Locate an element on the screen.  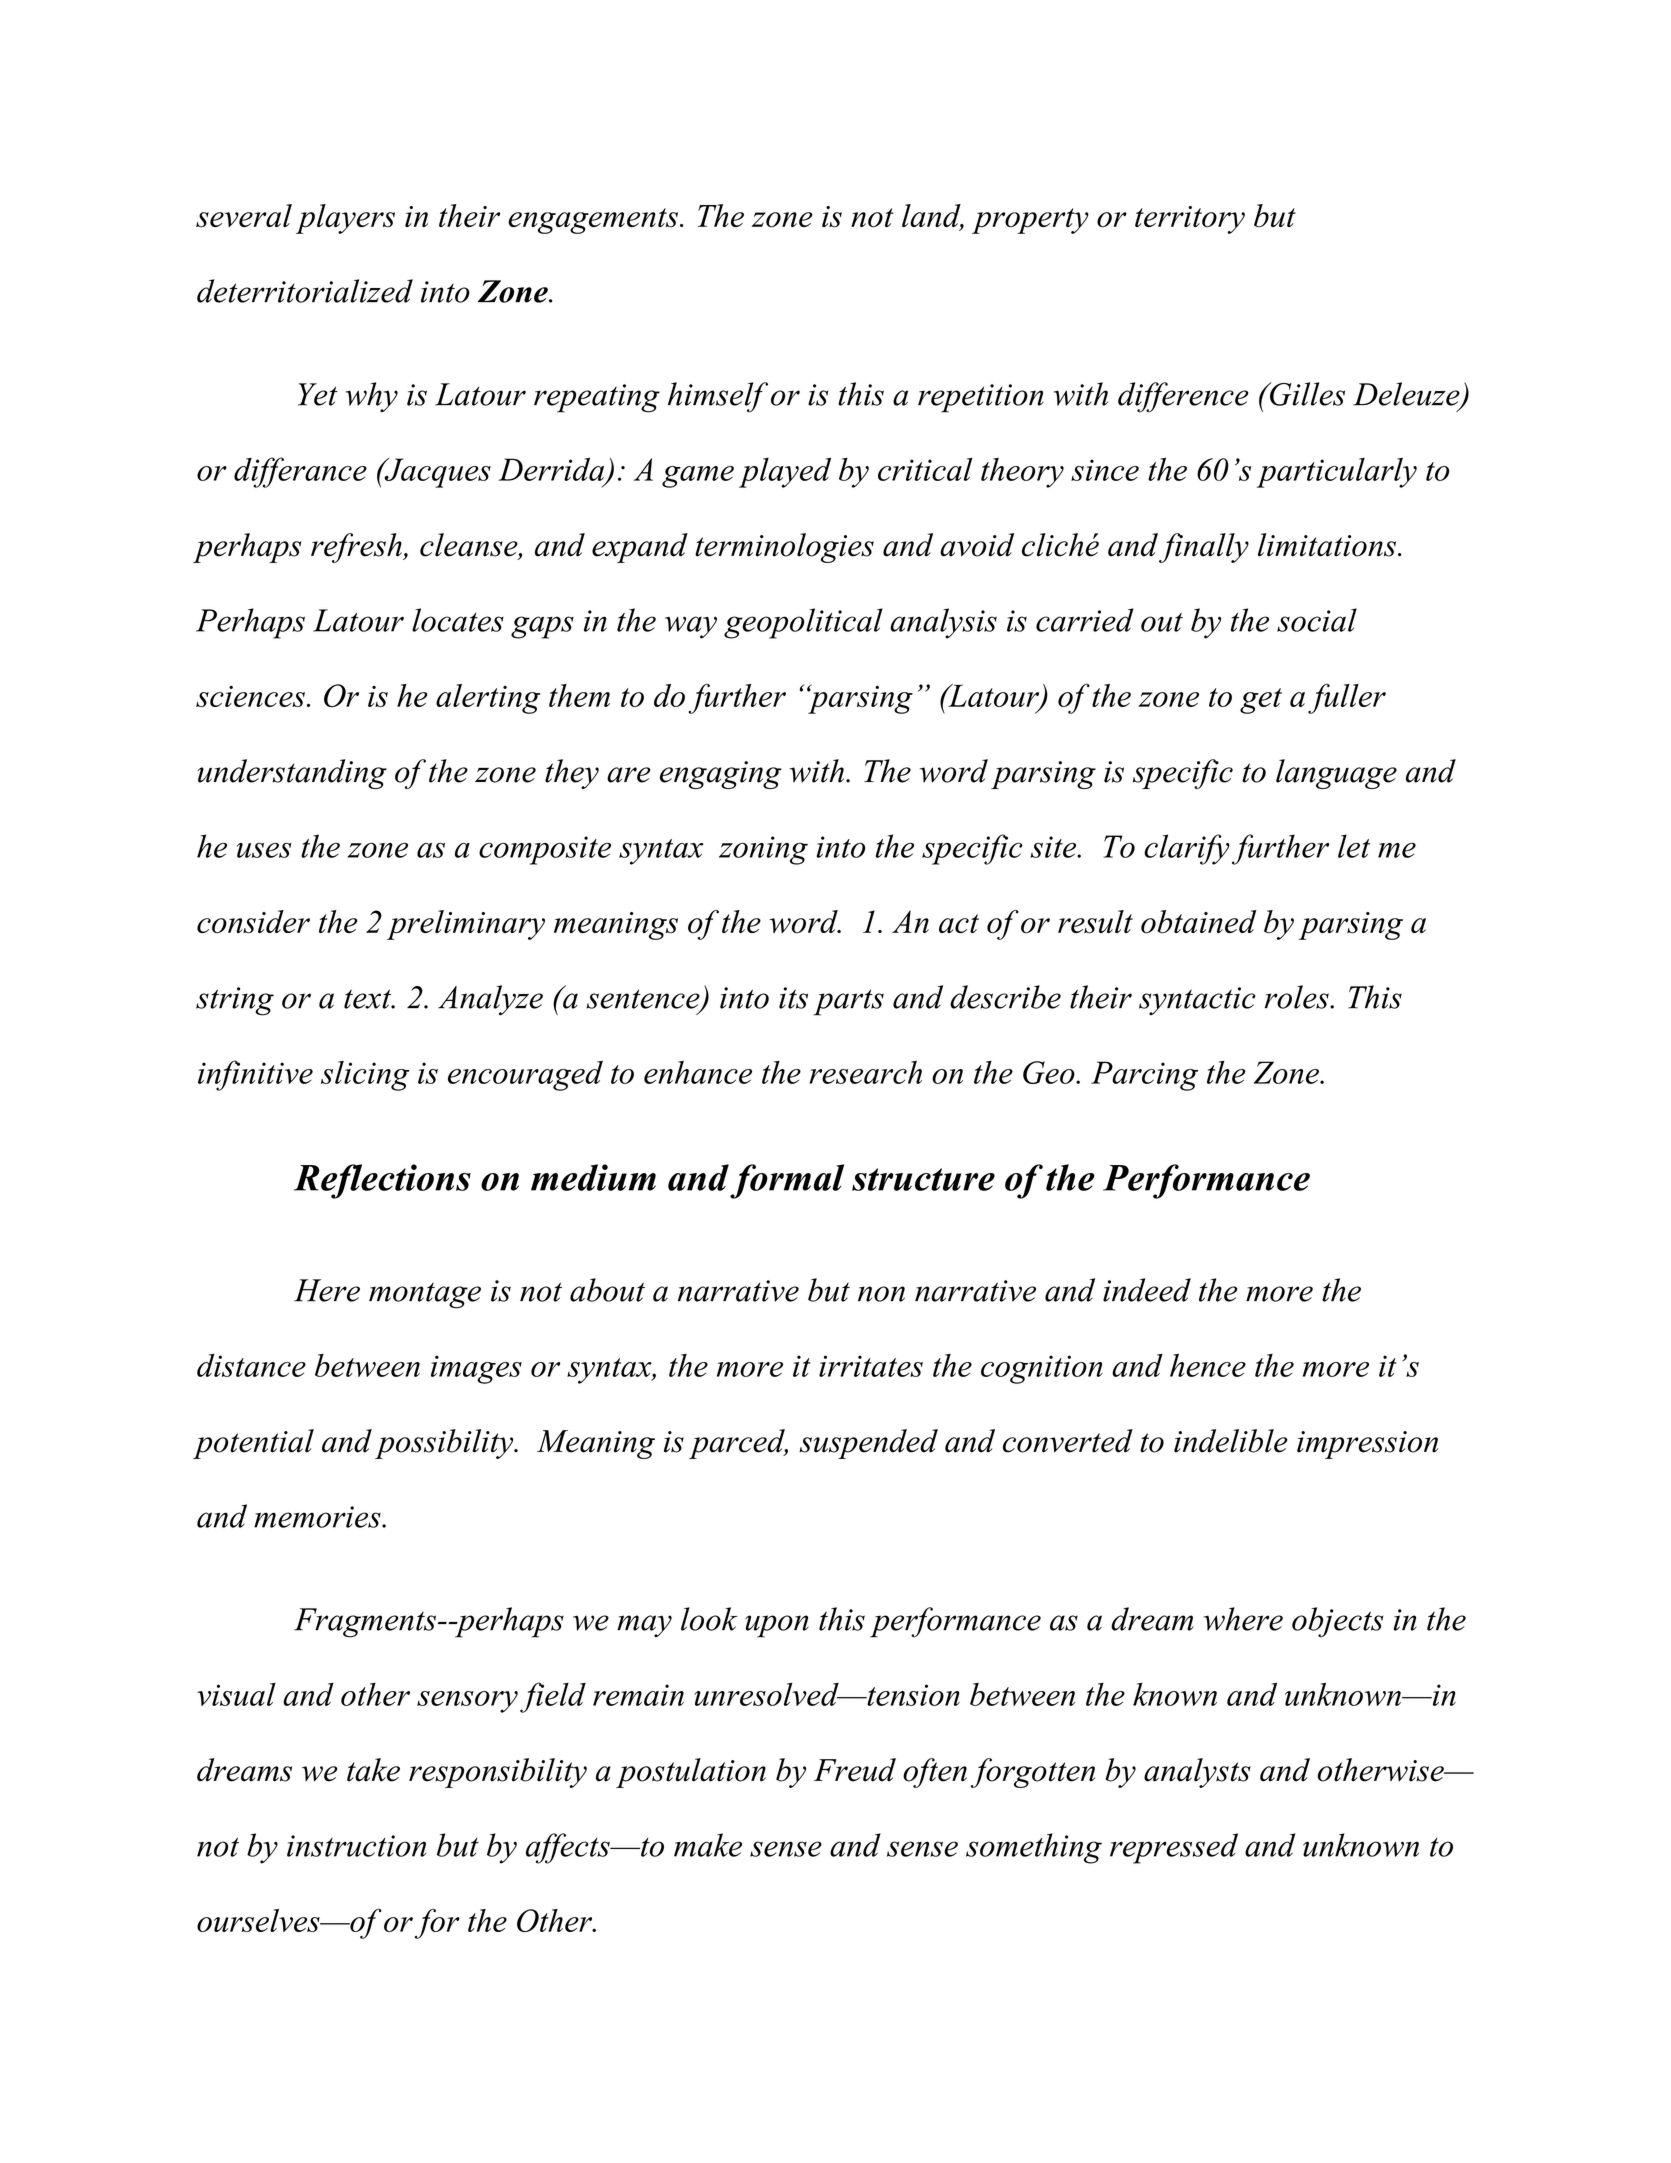
understanding is located at coordinates (292, 774).
